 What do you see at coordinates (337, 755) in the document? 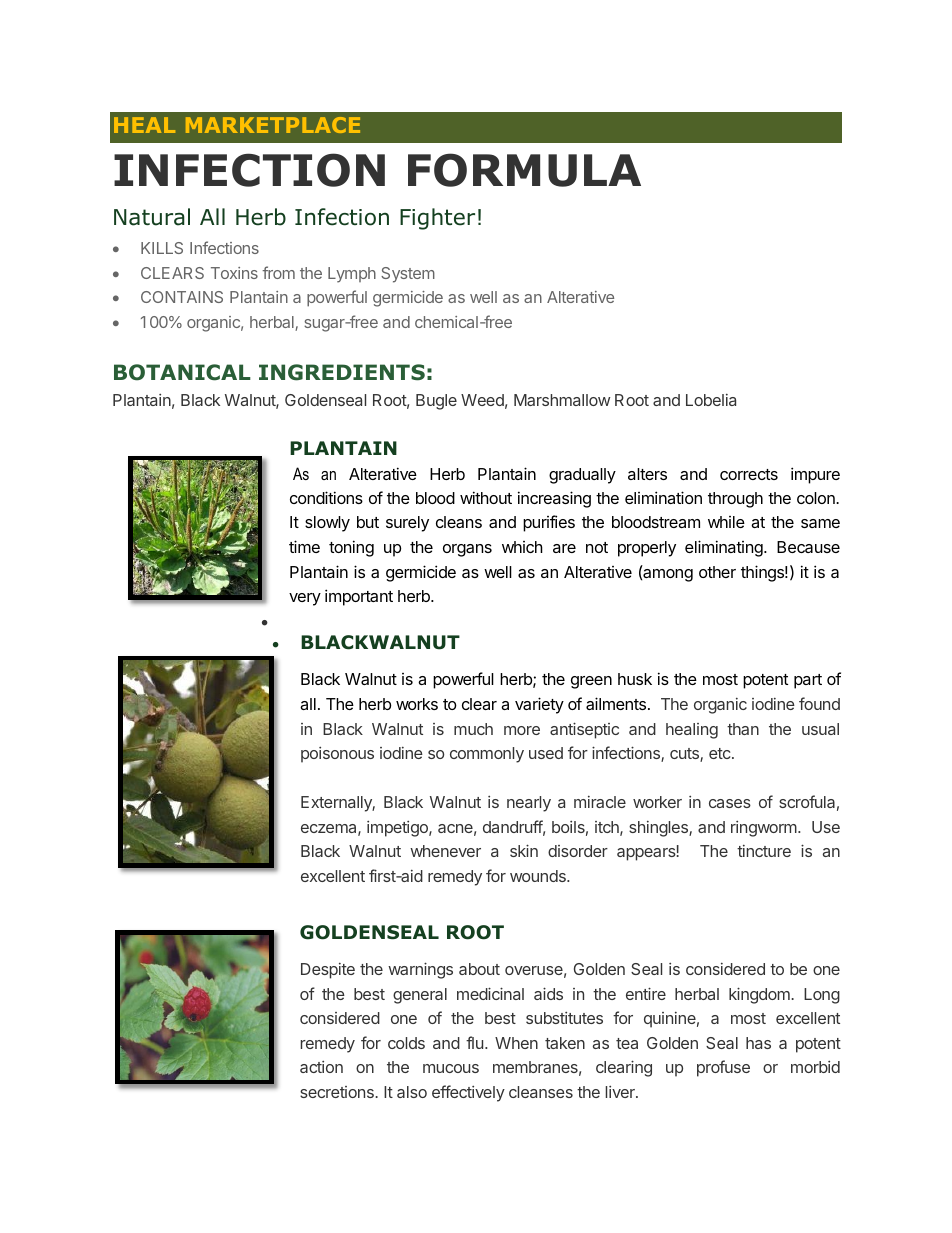
I see `poisonous` at bounding box center [337, 755].
